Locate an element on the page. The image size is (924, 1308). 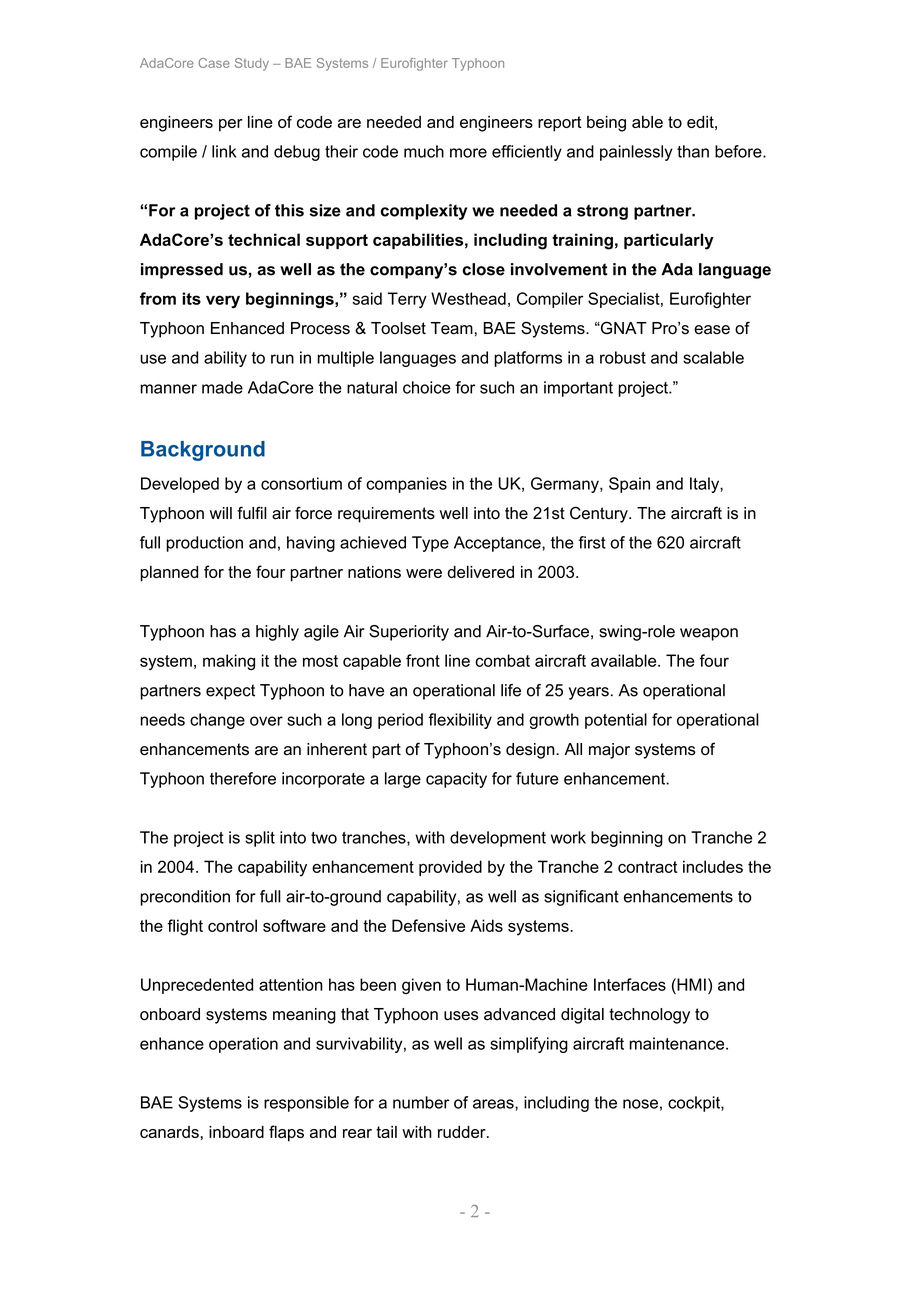
provided is located at coordinates (450, 868).
